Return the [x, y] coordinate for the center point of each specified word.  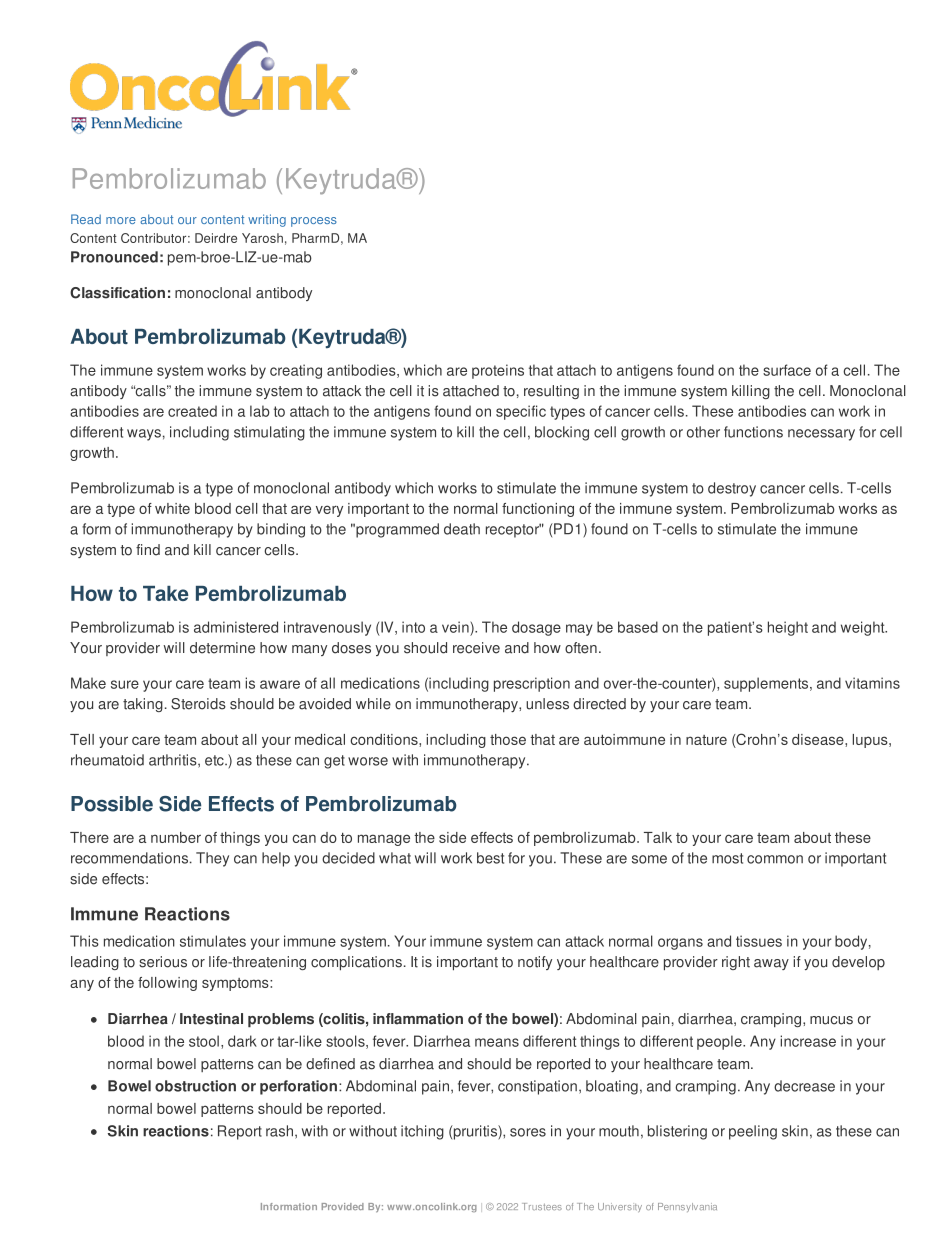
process [314, 222]
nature [706, 740]
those [508, 739]
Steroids [198, 704]
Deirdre [216, 238]
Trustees [542, 1206]
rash [279, 1131]
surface [787, 370]
